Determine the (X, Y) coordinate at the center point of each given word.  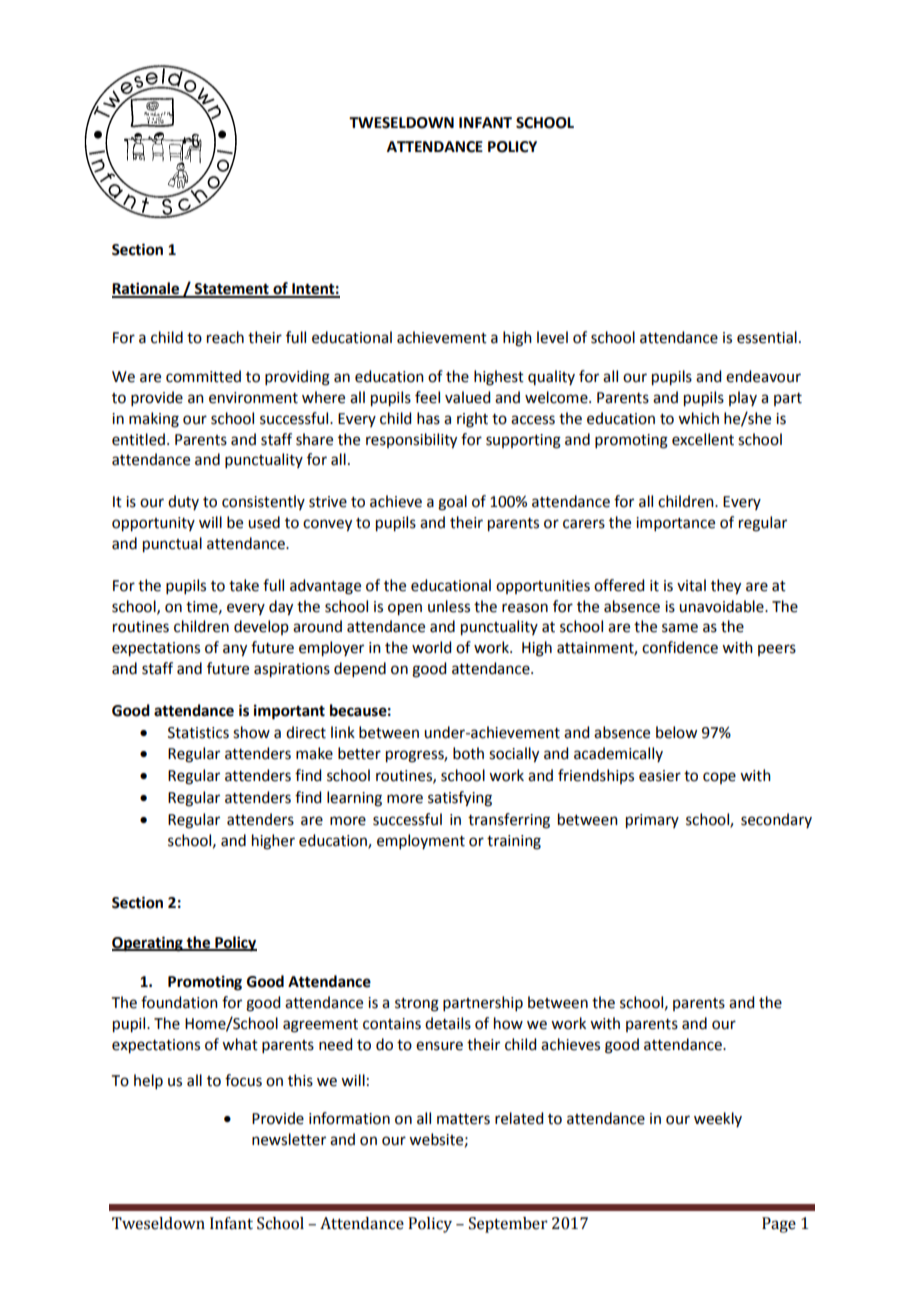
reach (225, 337)
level (552, 337)
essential (767, 337)
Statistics (198, 733)
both (468, 753)
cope (719, 778)
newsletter (289, 1139)
